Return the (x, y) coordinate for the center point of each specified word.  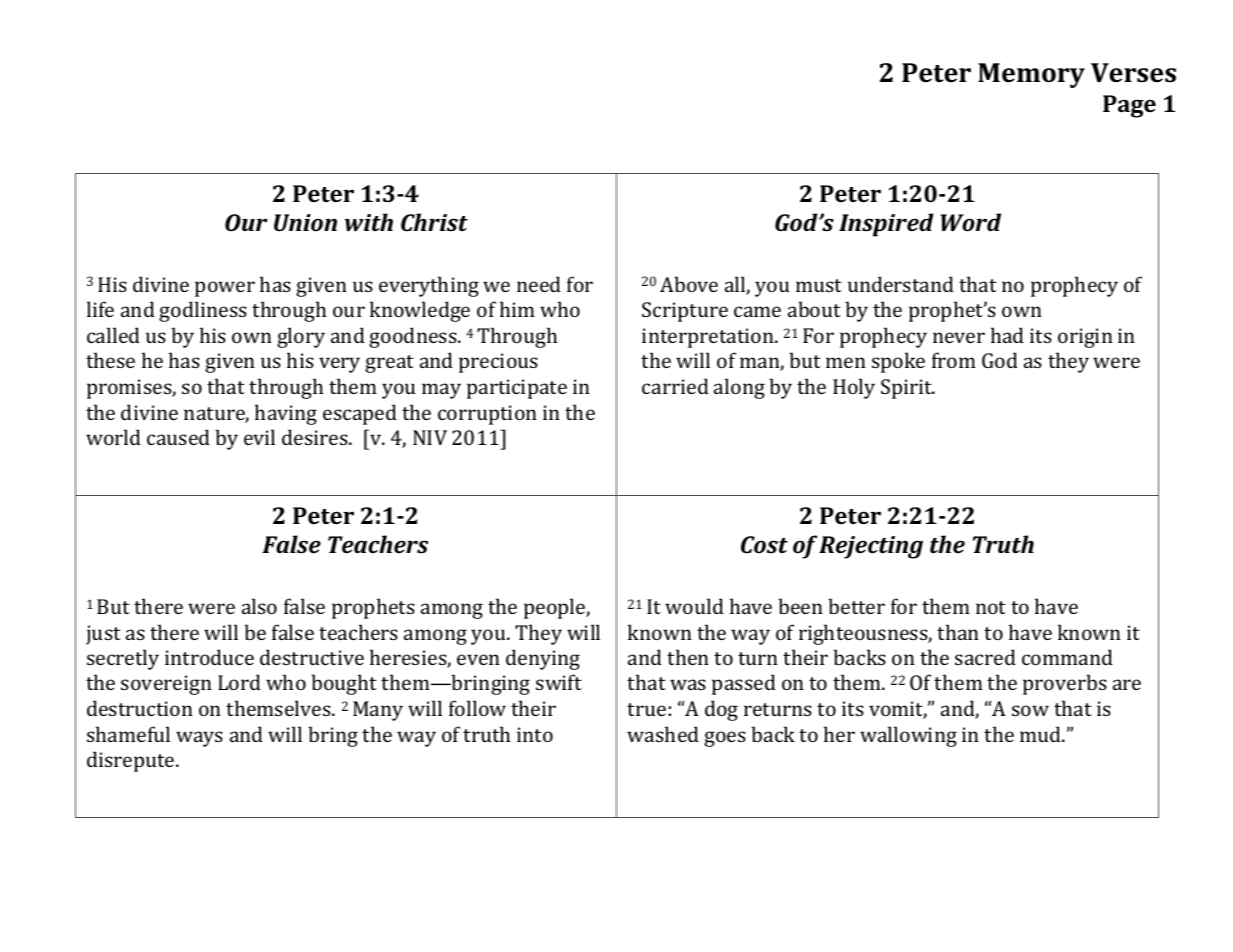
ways (199, 739)
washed (663, 734)
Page (1129, 106)
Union (305, 222)
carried (675, 386)
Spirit (908, 389)
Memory (1031, 75)
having (286, 414)
